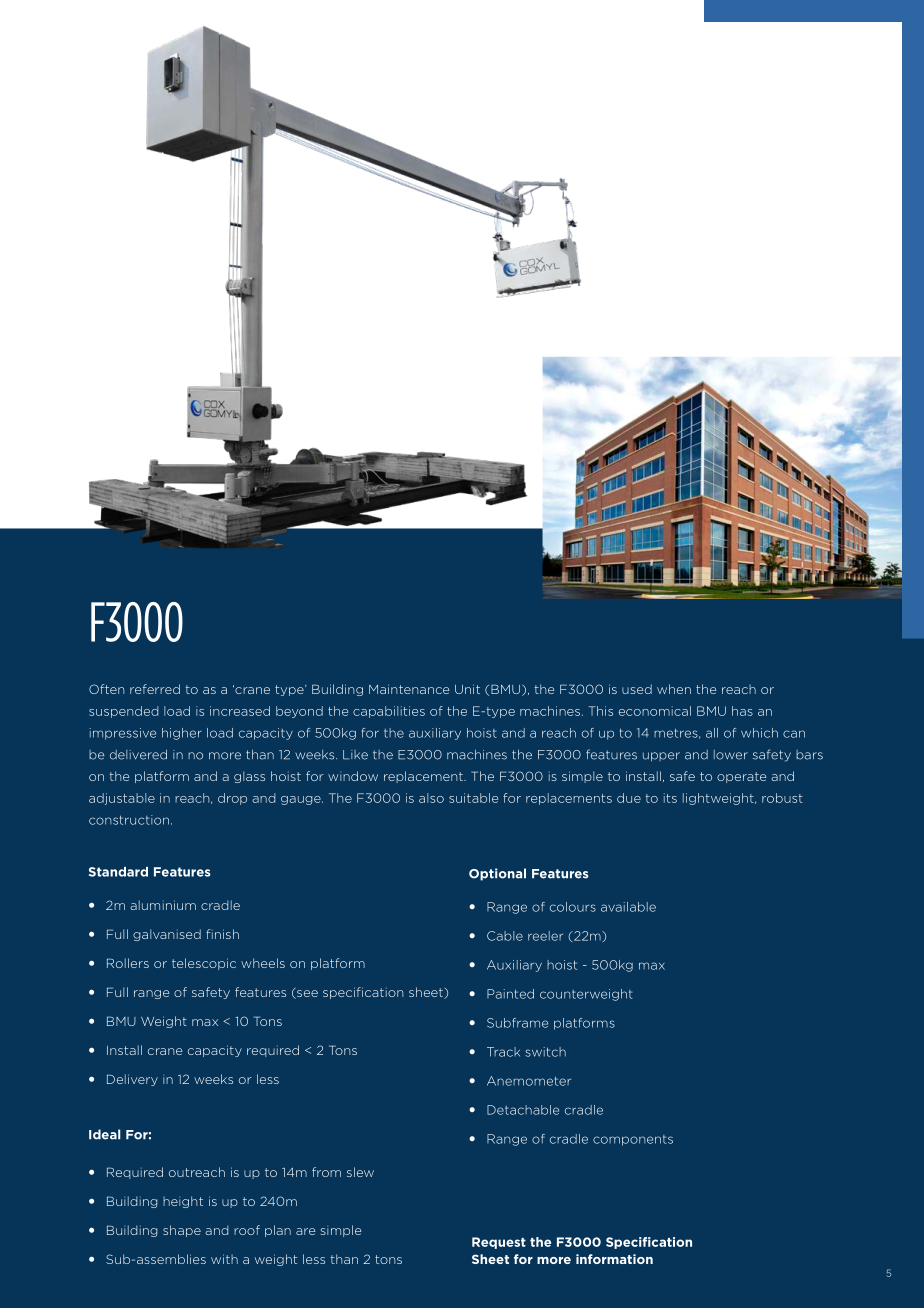  What do you see at coordinates (633, 1140) in the page?
I see `components` at bounding box center [633, 1140].
